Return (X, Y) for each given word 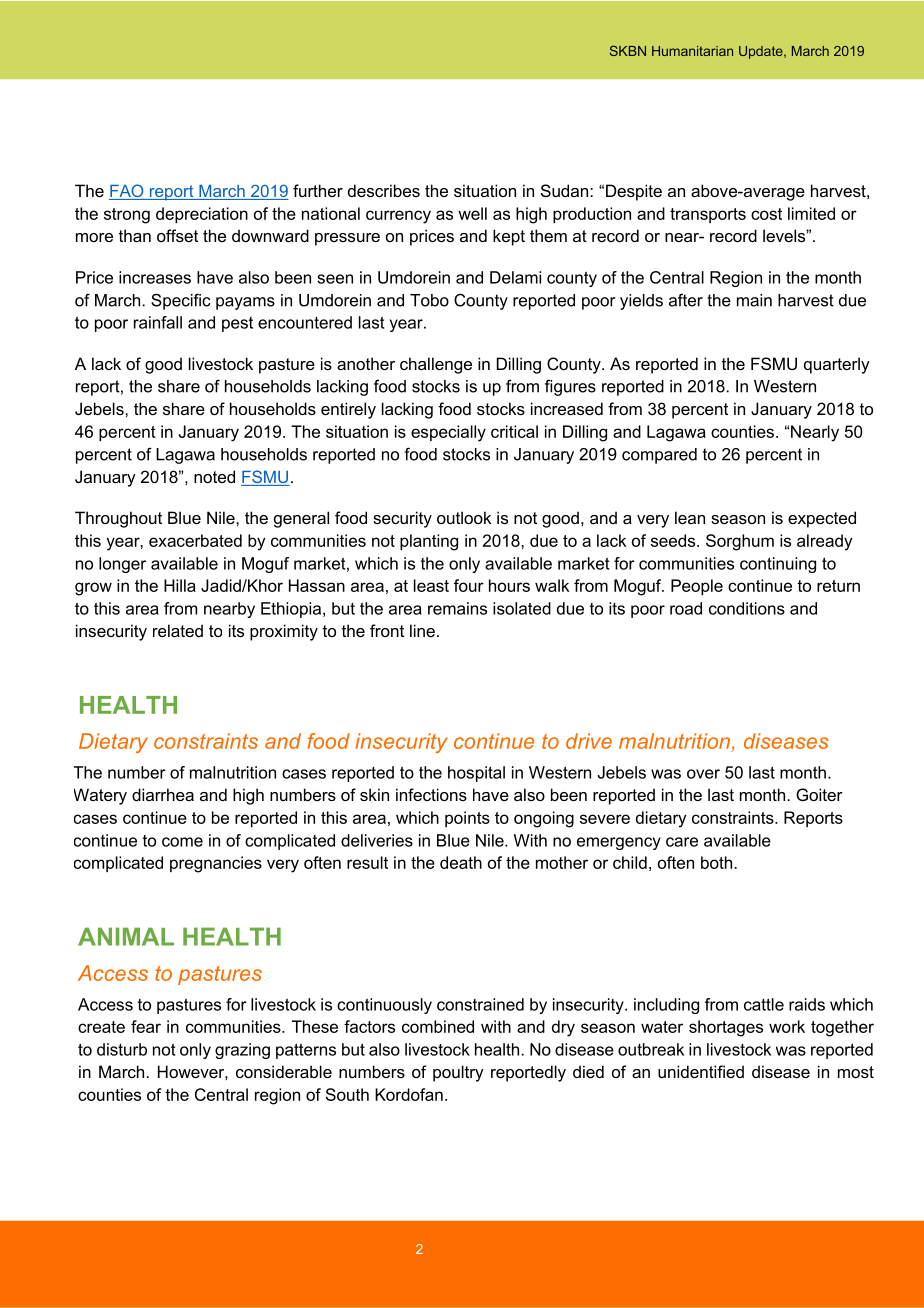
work (787, 1026)
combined (438, 1026)
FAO (127, 192)
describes (384, 190)
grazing (242, 1051)
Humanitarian (692, 51)
